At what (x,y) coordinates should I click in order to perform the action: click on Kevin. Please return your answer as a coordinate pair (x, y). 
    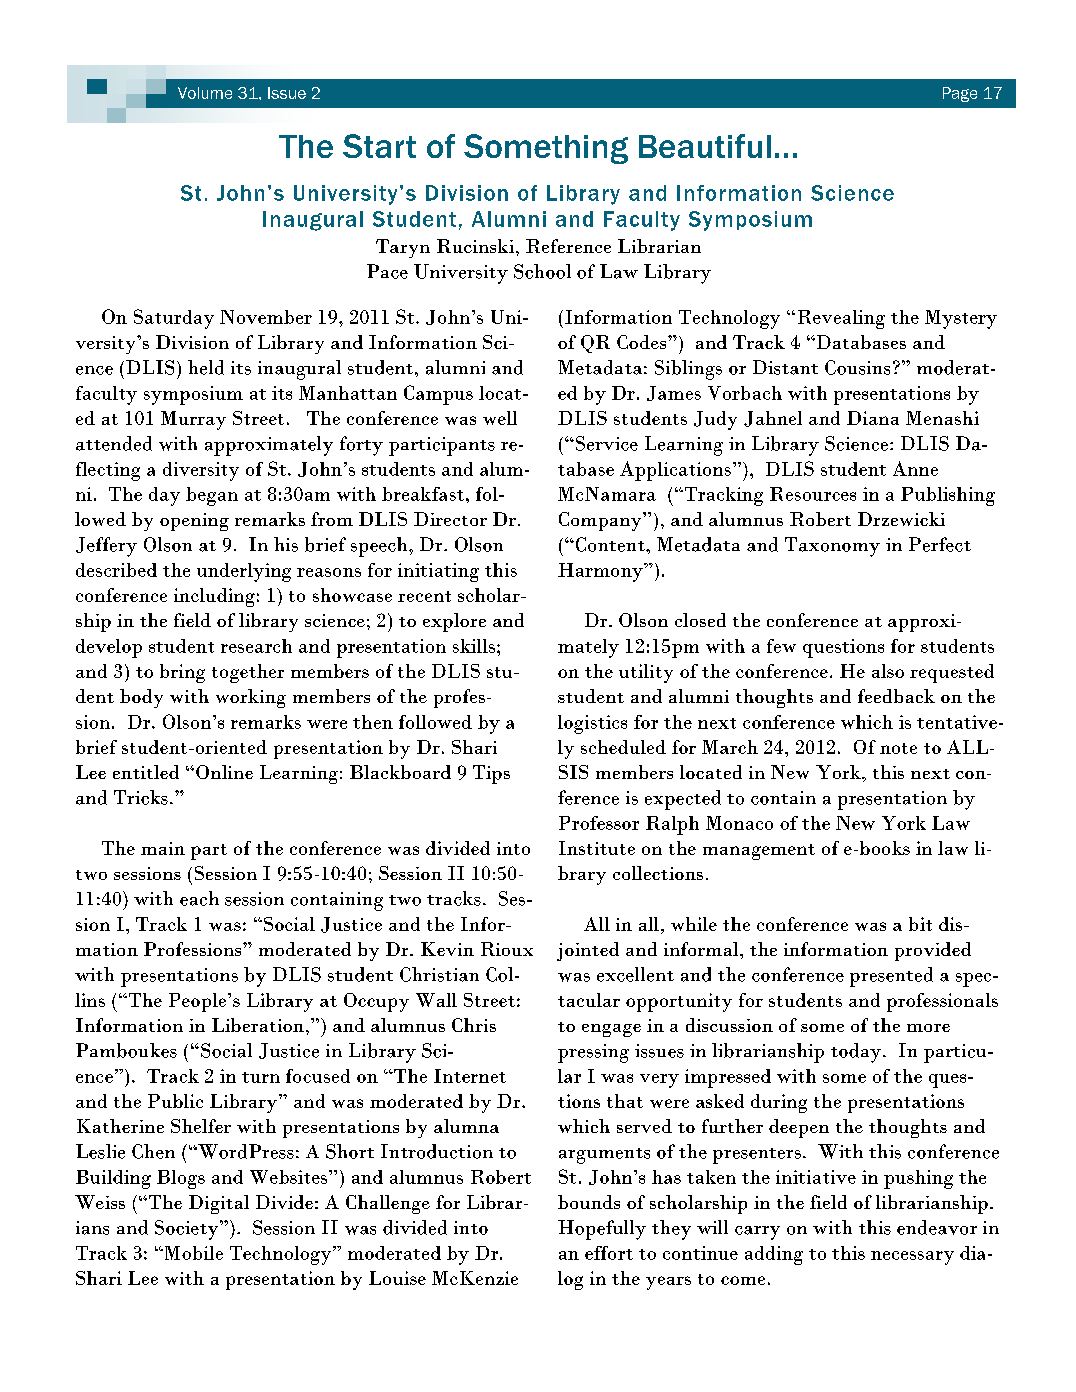
    Looking at the image, I should click on (447, 949).
